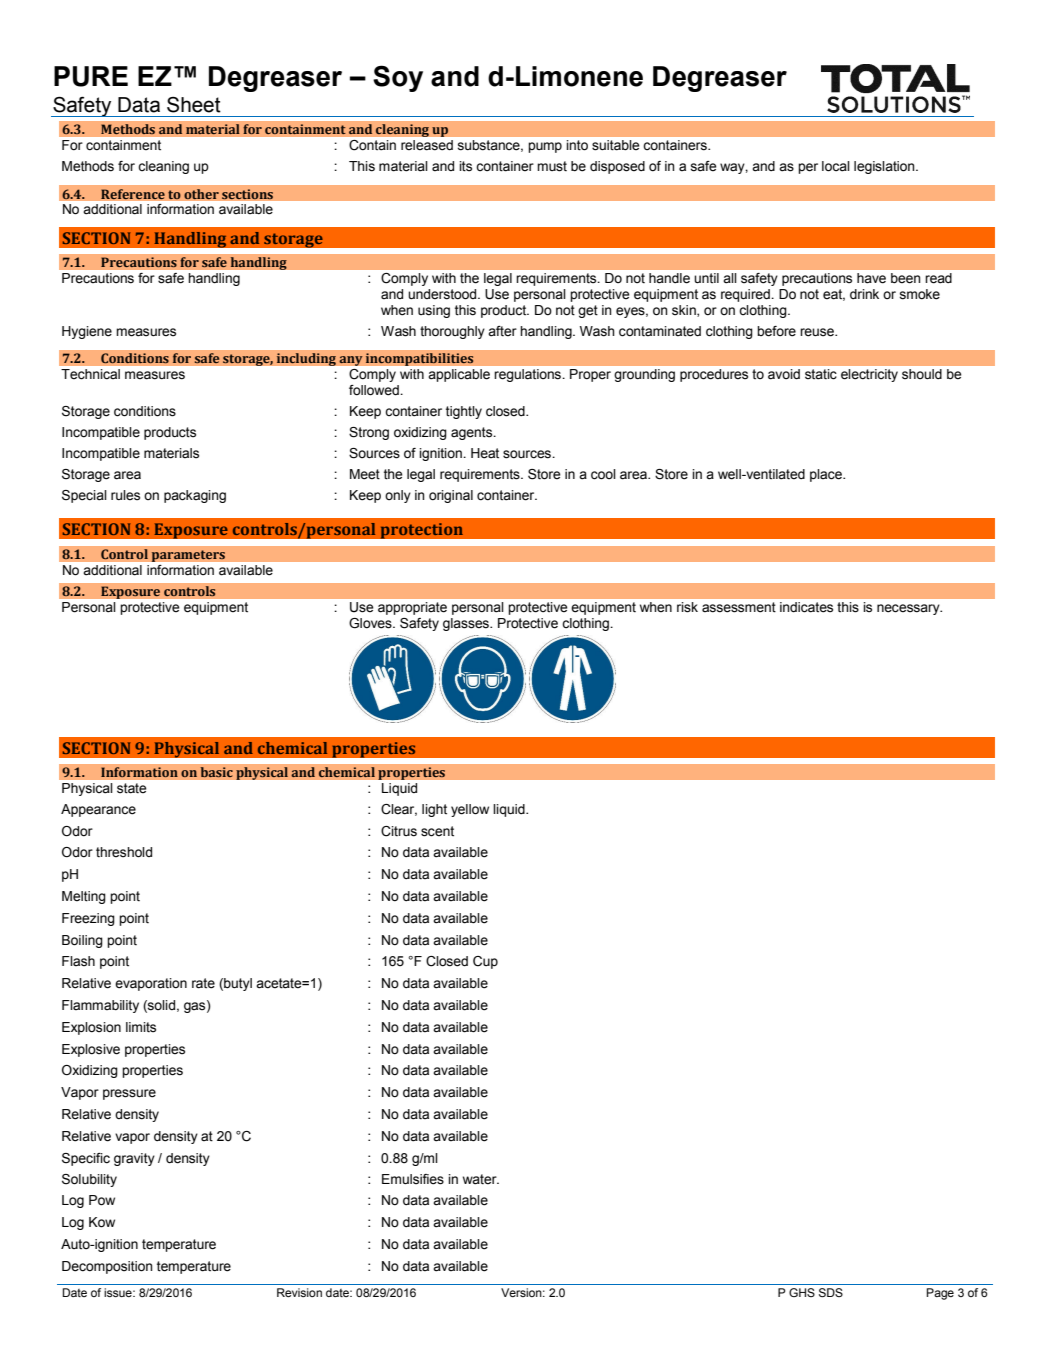 The image size is (1055, 1365). Describe the element at coordinates (451, 496) in the page. I see `original` at that location.
